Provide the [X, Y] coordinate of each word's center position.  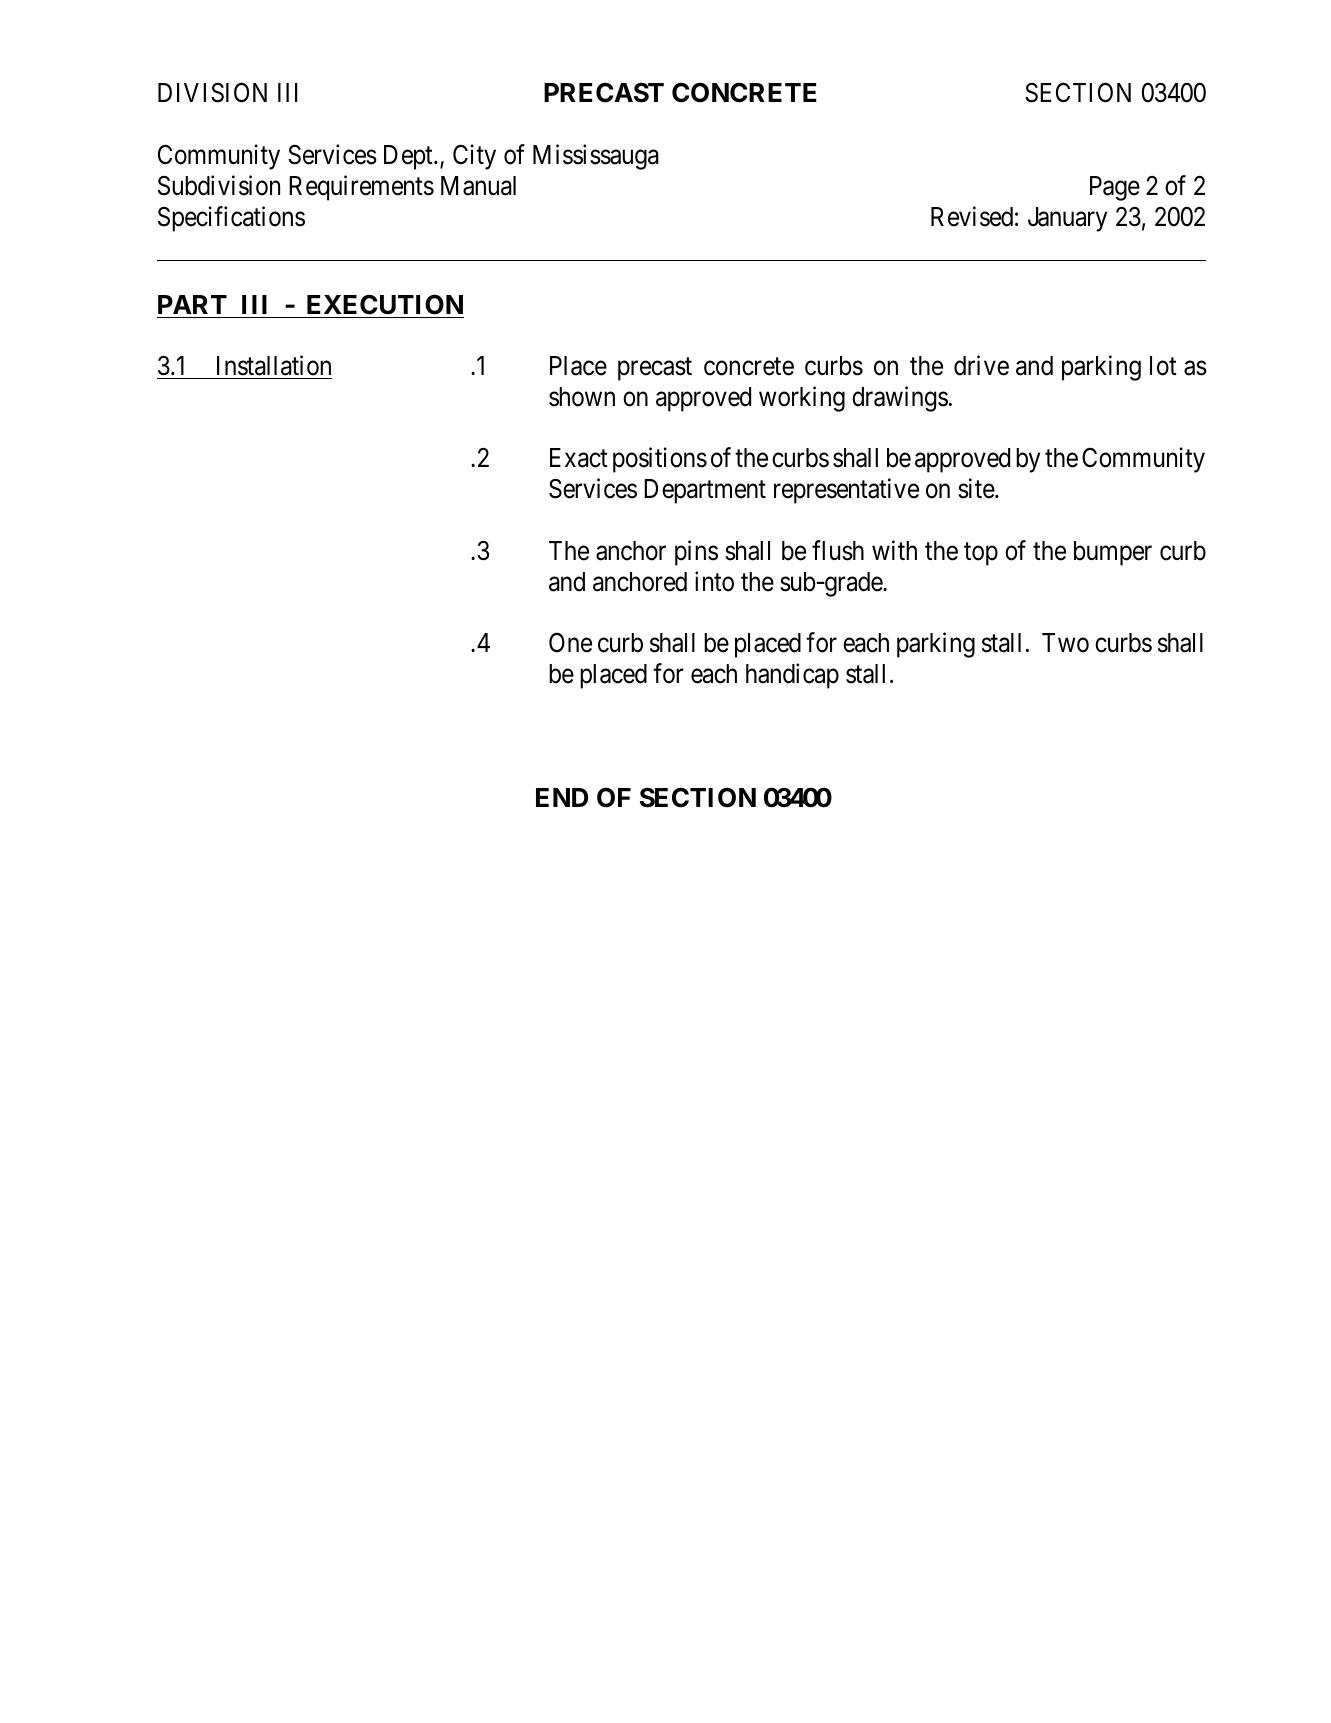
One [570, 643]
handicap [792, 676]
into [714, 581]
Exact [579, 458]
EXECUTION [385, 304]
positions [660, 460]
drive [981, 365]
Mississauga [596, 157]
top [981, 554]
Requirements [361, 188]
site [977, 488]
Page [1115, 188]
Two [1065, 643]
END [562, 797]
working [802, 399]
